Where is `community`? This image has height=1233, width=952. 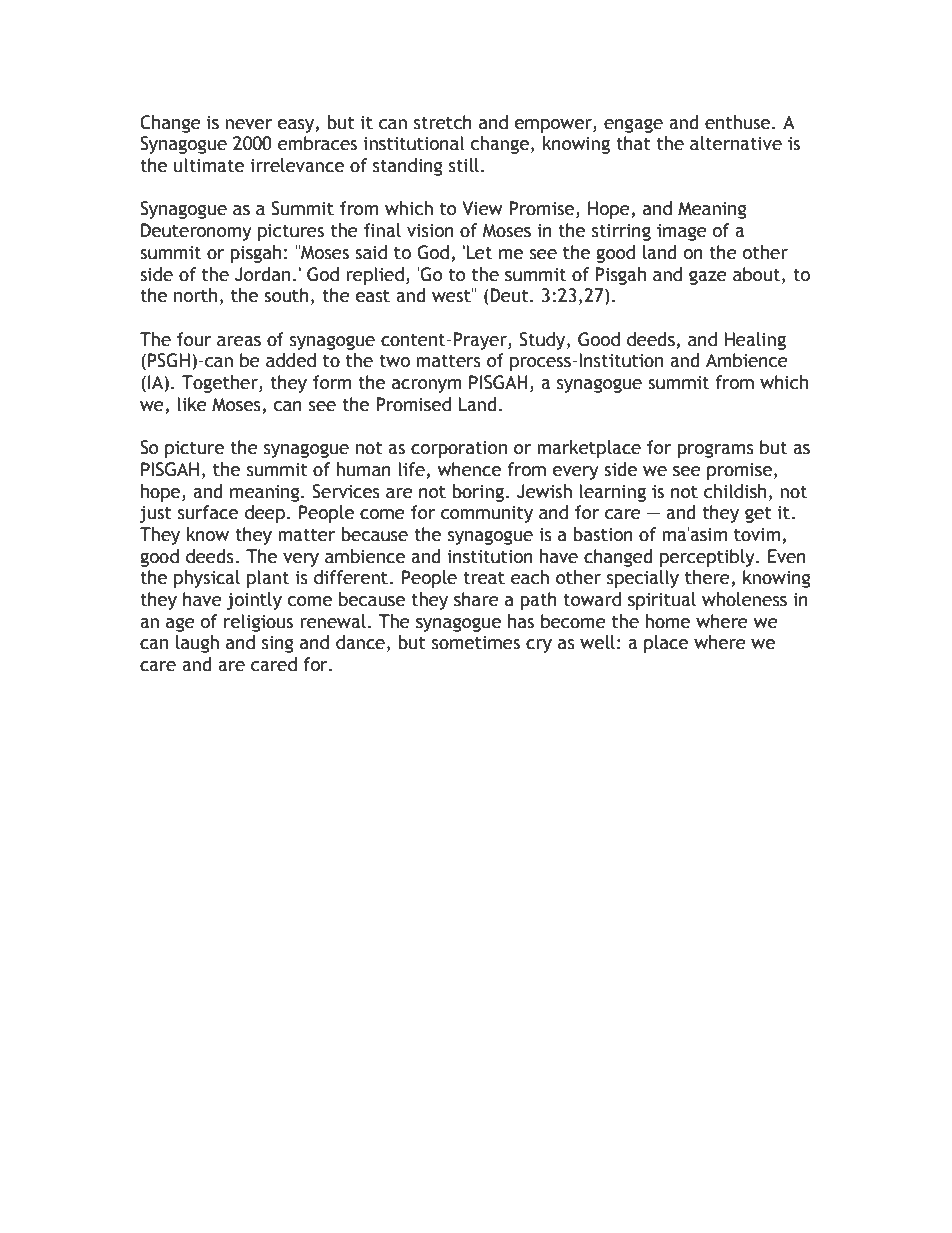
community is located at coordinates (487, 514).
